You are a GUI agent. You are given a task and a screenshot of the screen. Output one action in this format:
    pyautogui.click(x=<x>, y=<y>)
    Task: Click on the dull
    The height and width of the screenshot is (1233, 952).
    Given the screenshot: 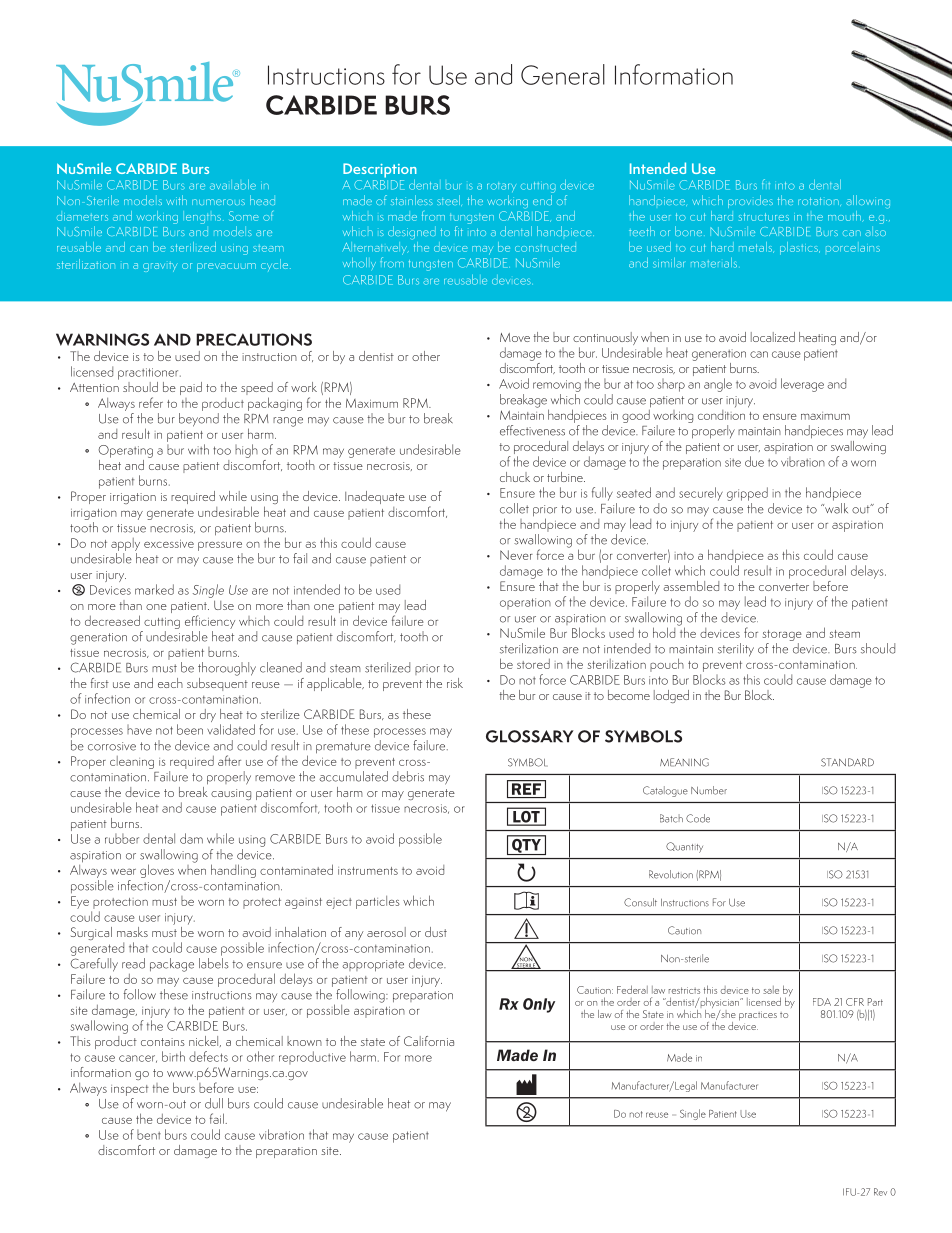 What is the action you would take?
    pyautogui.click(x=214, y=1103)
